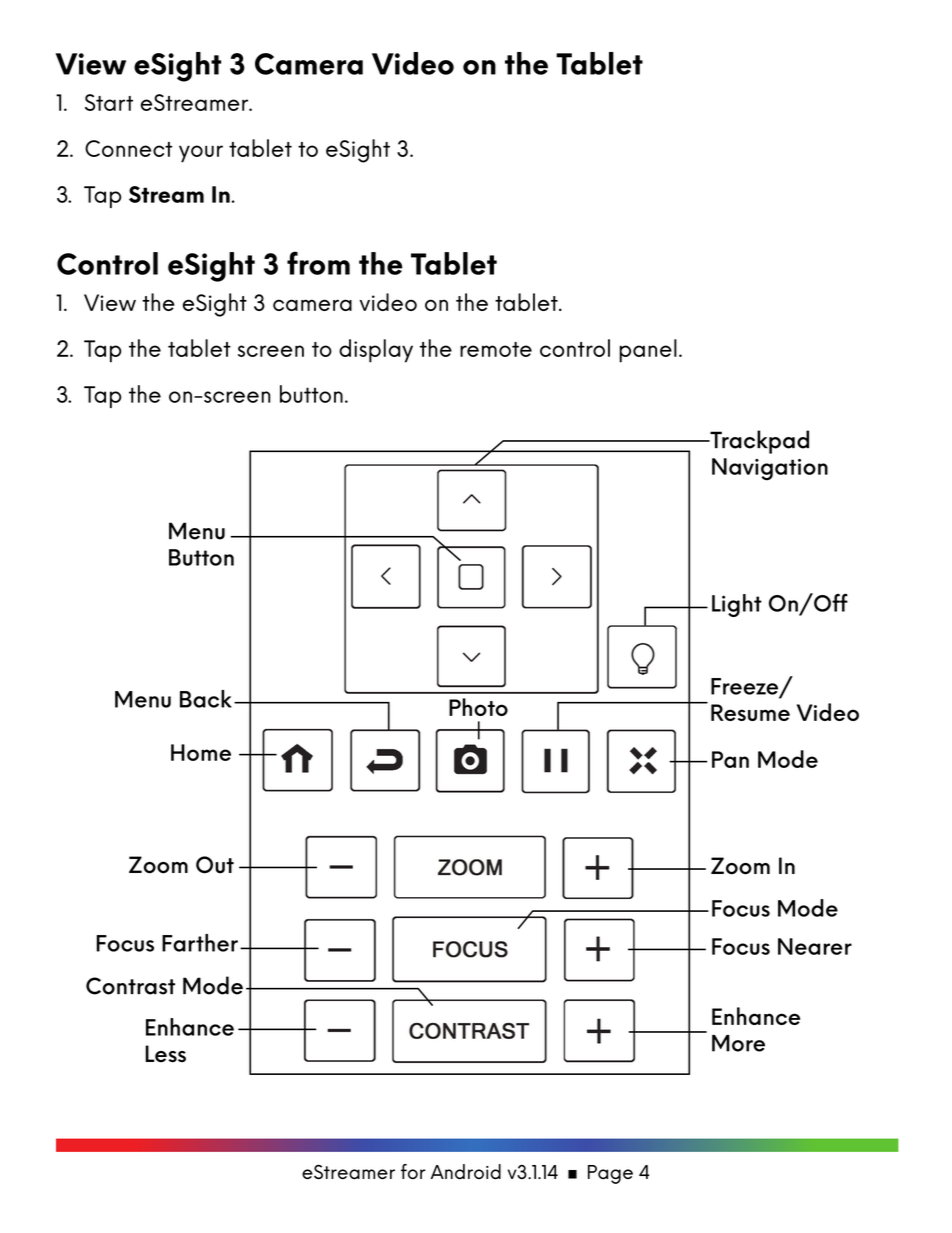  Describe the element at coordinates (376, 351) in the page. I see `display` at that location.
